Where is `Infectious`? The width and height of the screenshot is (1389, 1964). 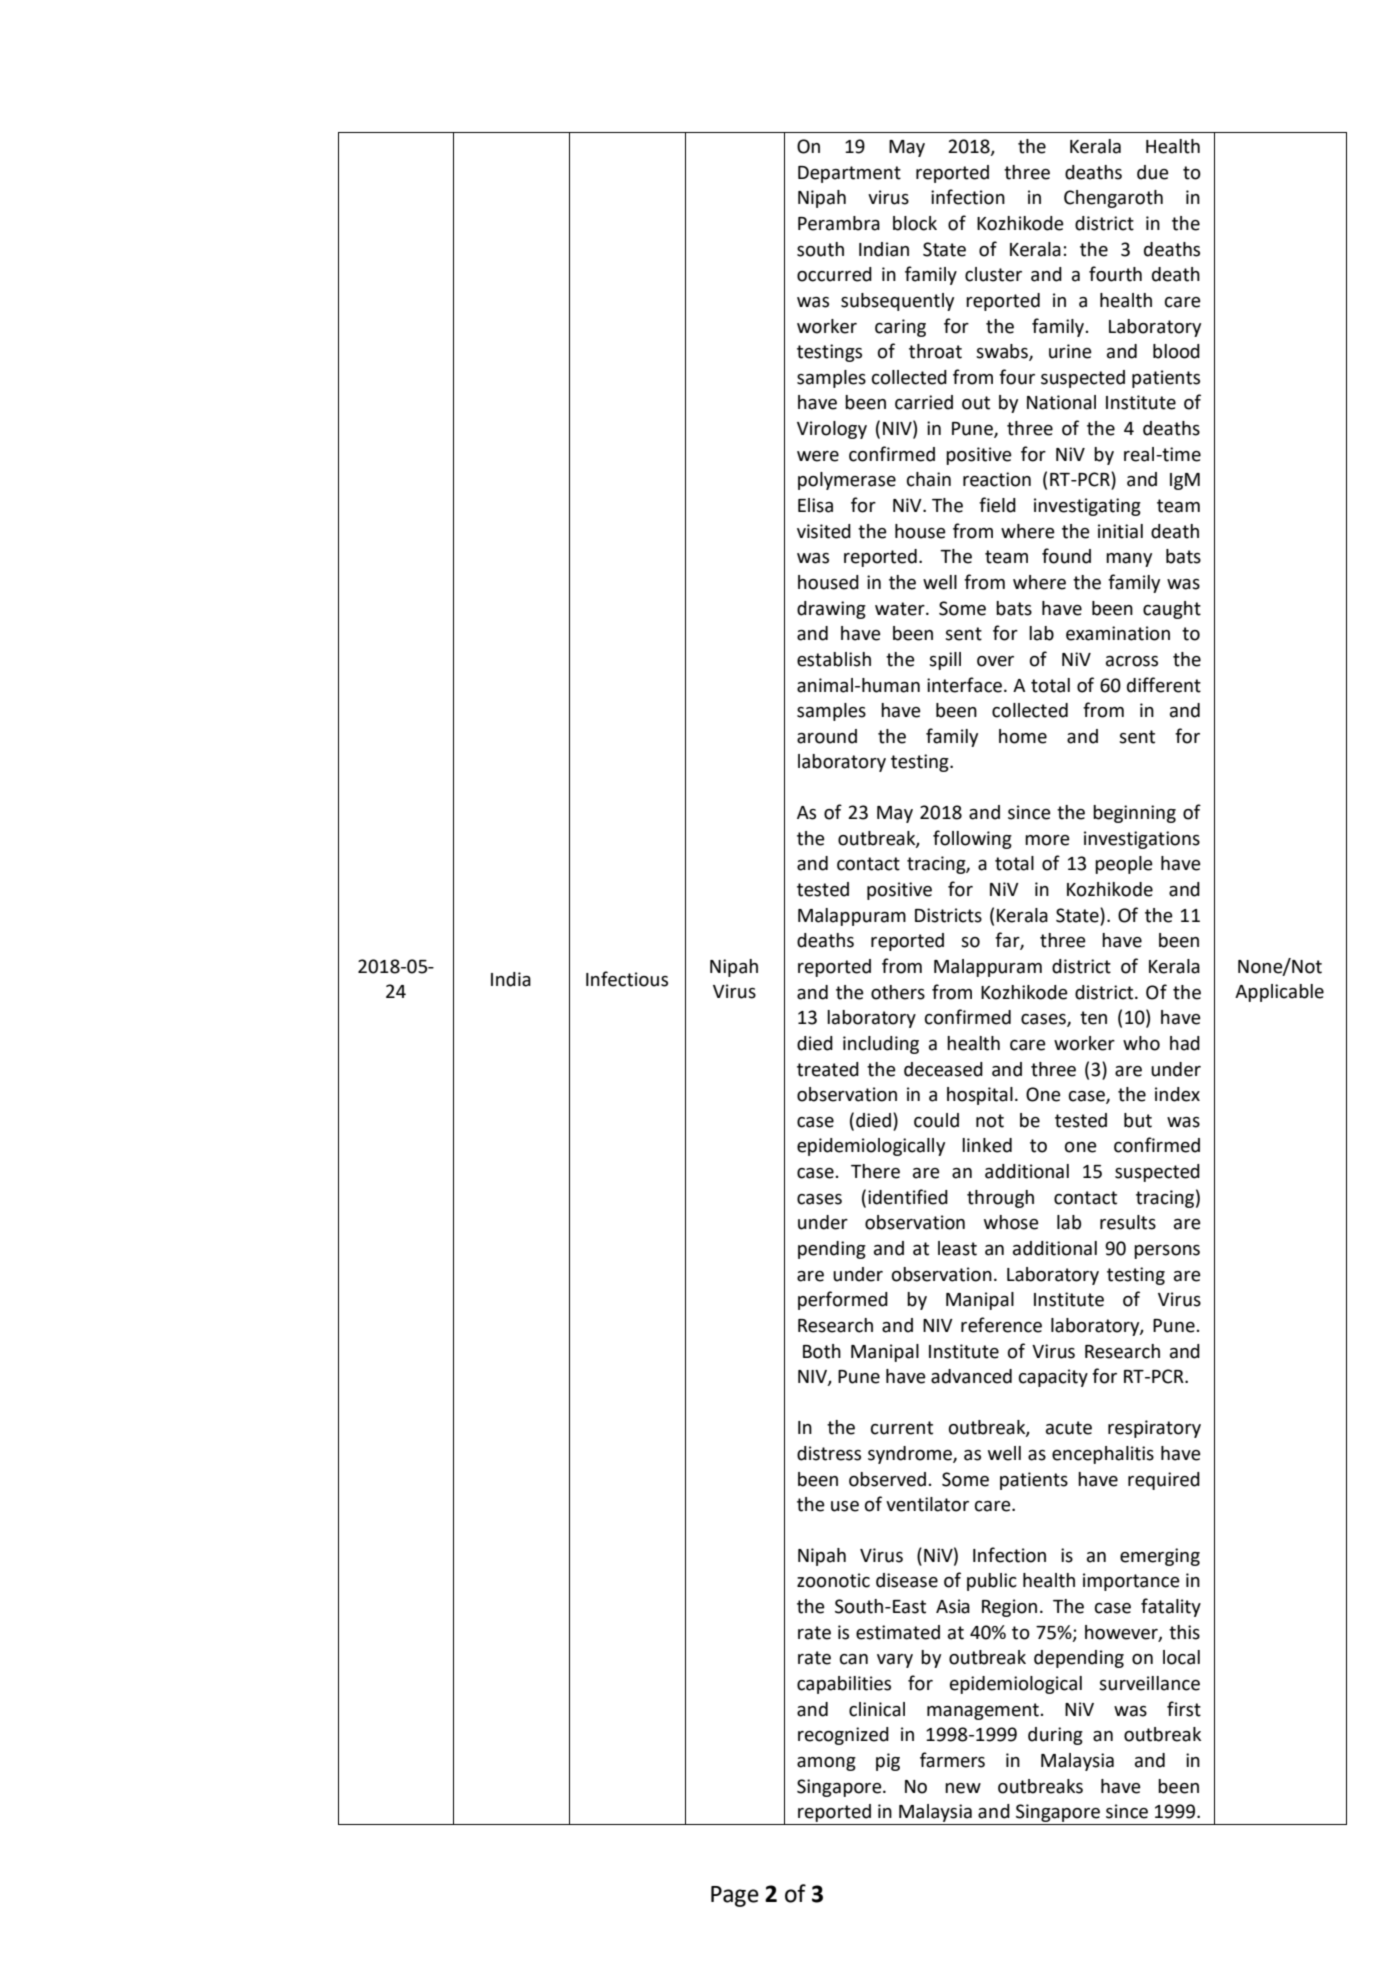 Infectious is located at coordinates (627, 979).
